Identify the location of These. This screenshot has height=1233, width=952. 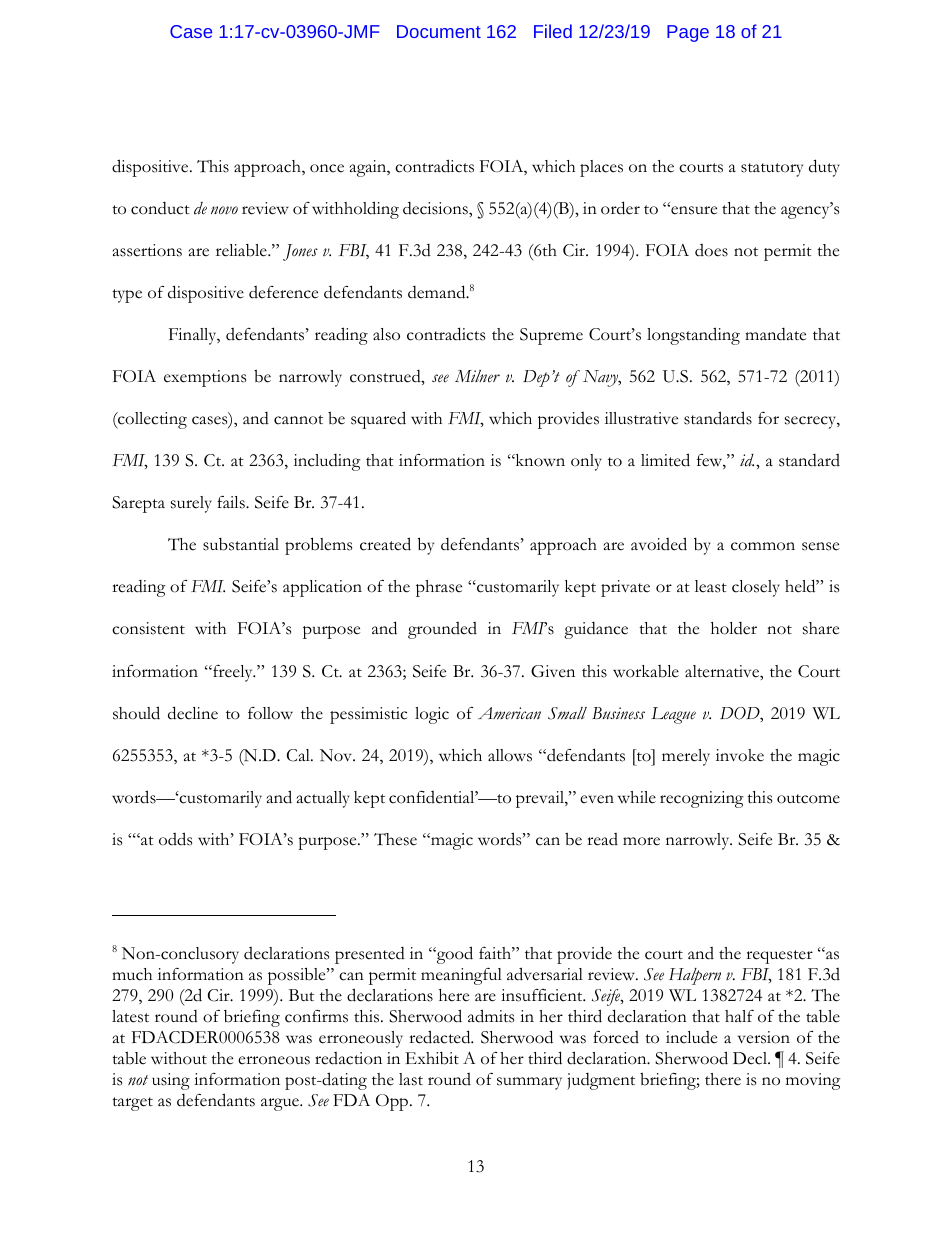
(395, 839).
